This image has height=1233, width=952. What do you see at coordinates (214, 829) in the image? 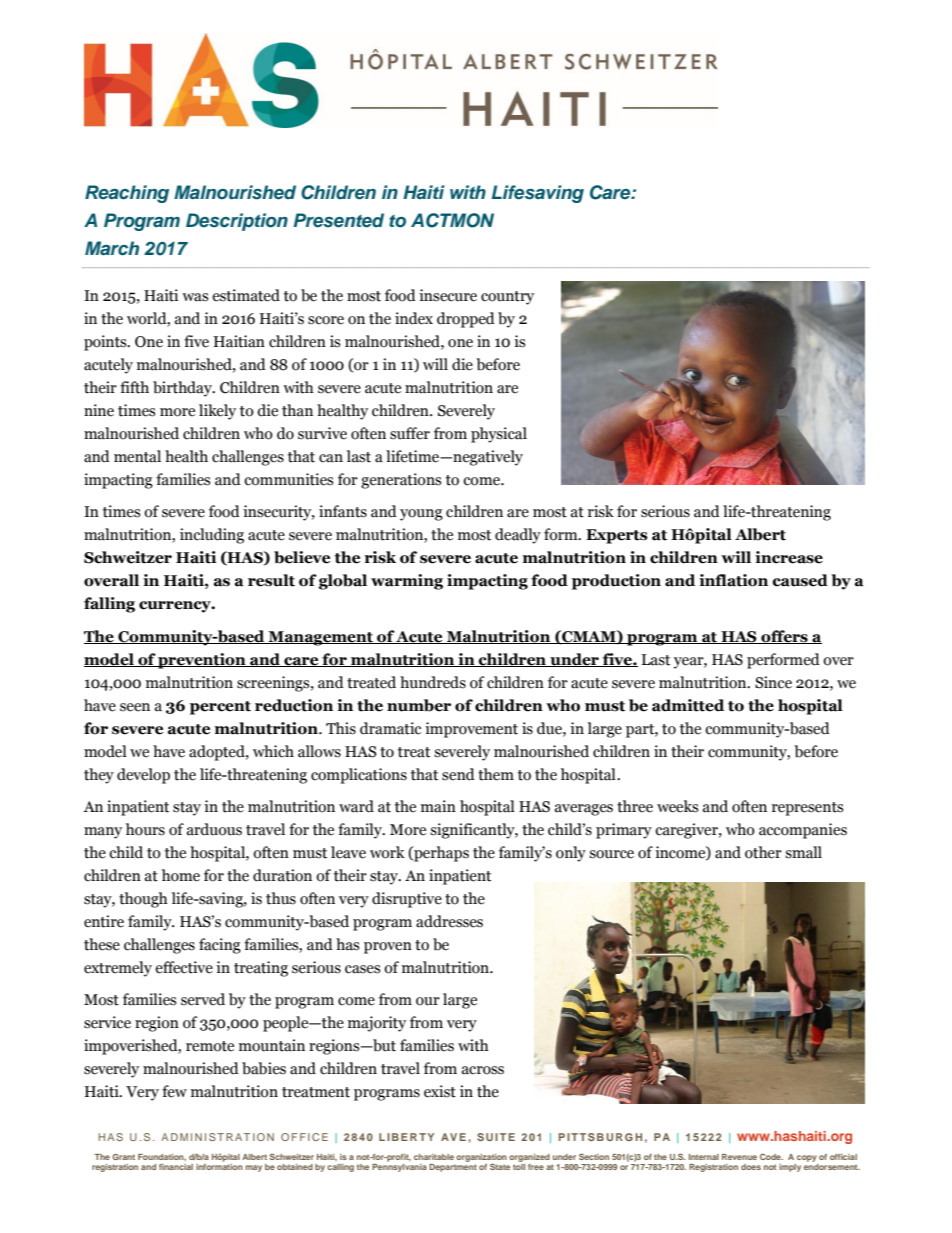
I see `arduous` at bounding box center [214, 829].
